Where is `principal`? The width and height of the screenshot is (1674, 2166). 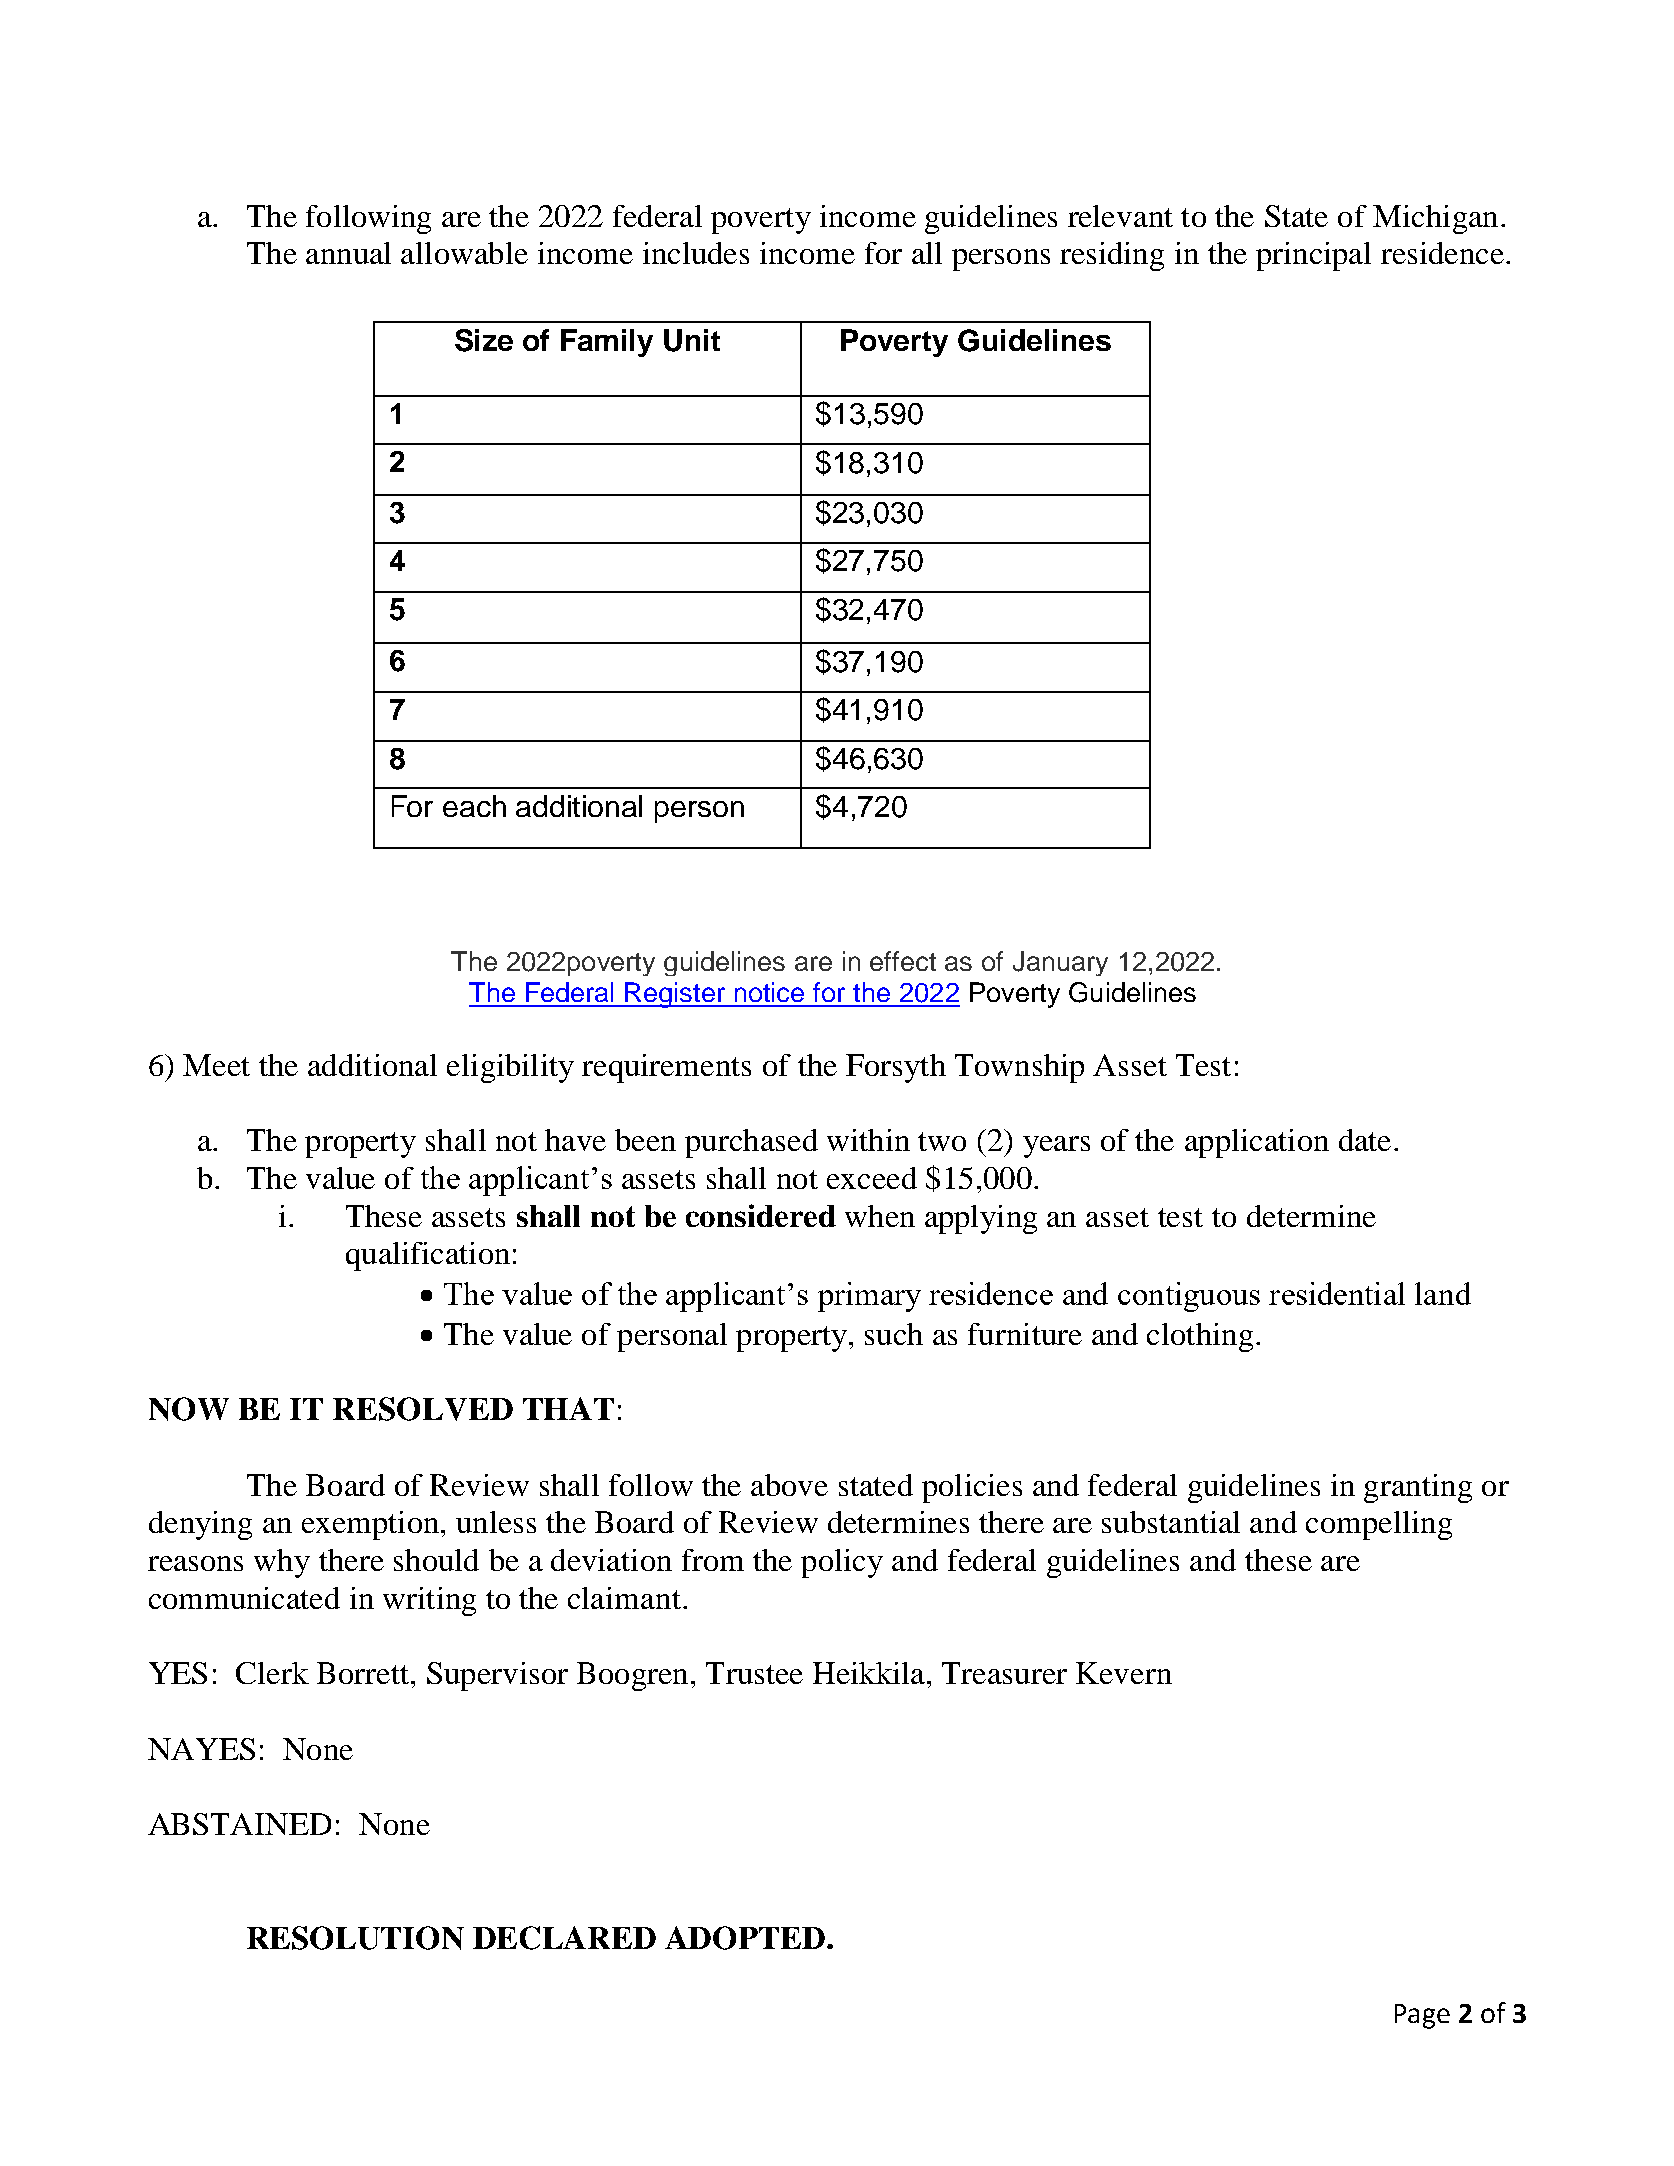
principal is located at coordinates (1313, 256).
